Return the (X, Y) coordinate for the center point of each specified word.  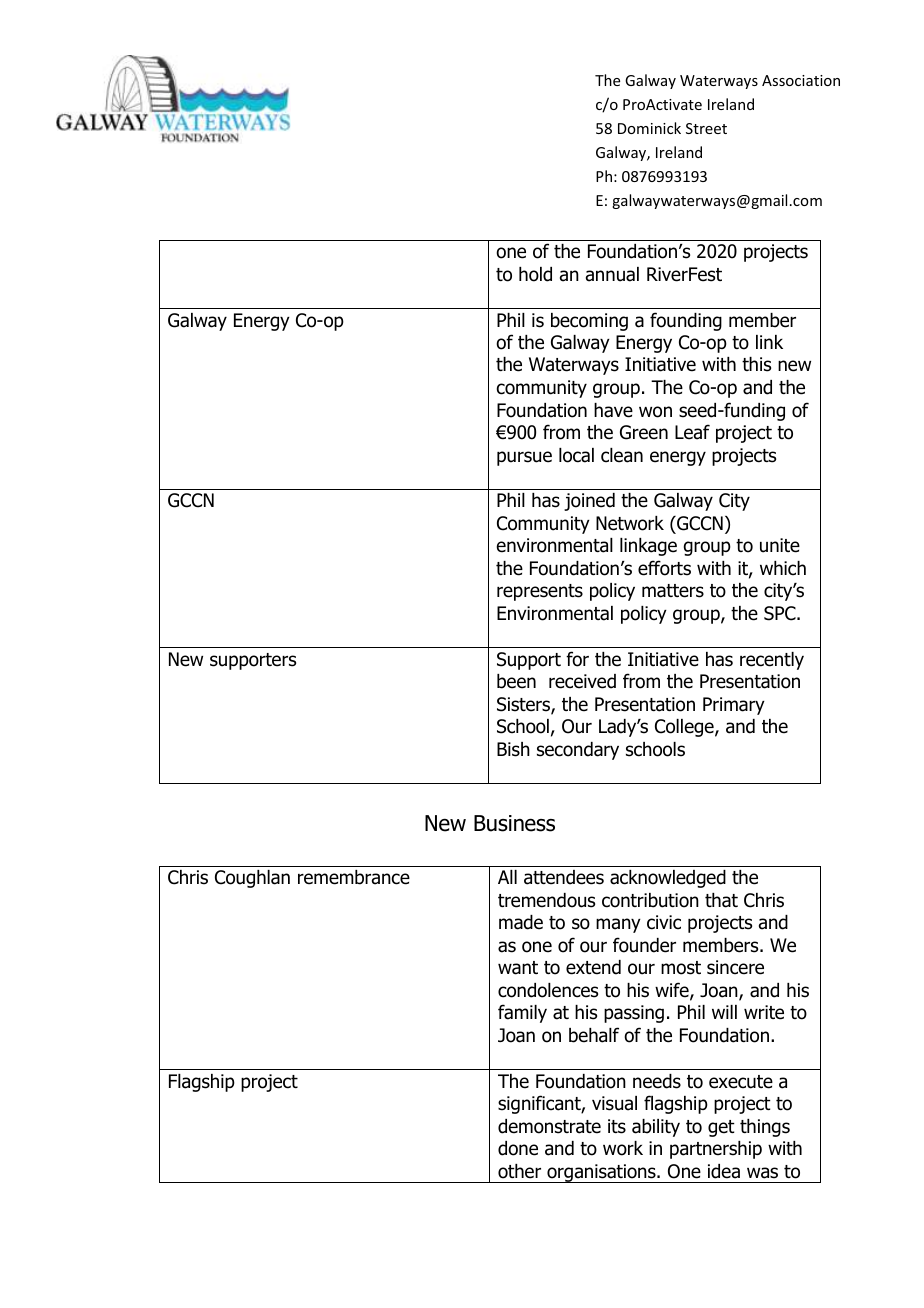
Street (706, 128)
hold (535, 274)
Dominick (649, 128)
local (576, 455)
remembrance (354, 877)
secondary (578, 751)
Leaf (692, 432)
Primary (734, 706)
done (518, 1148)
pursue (524, 458)
